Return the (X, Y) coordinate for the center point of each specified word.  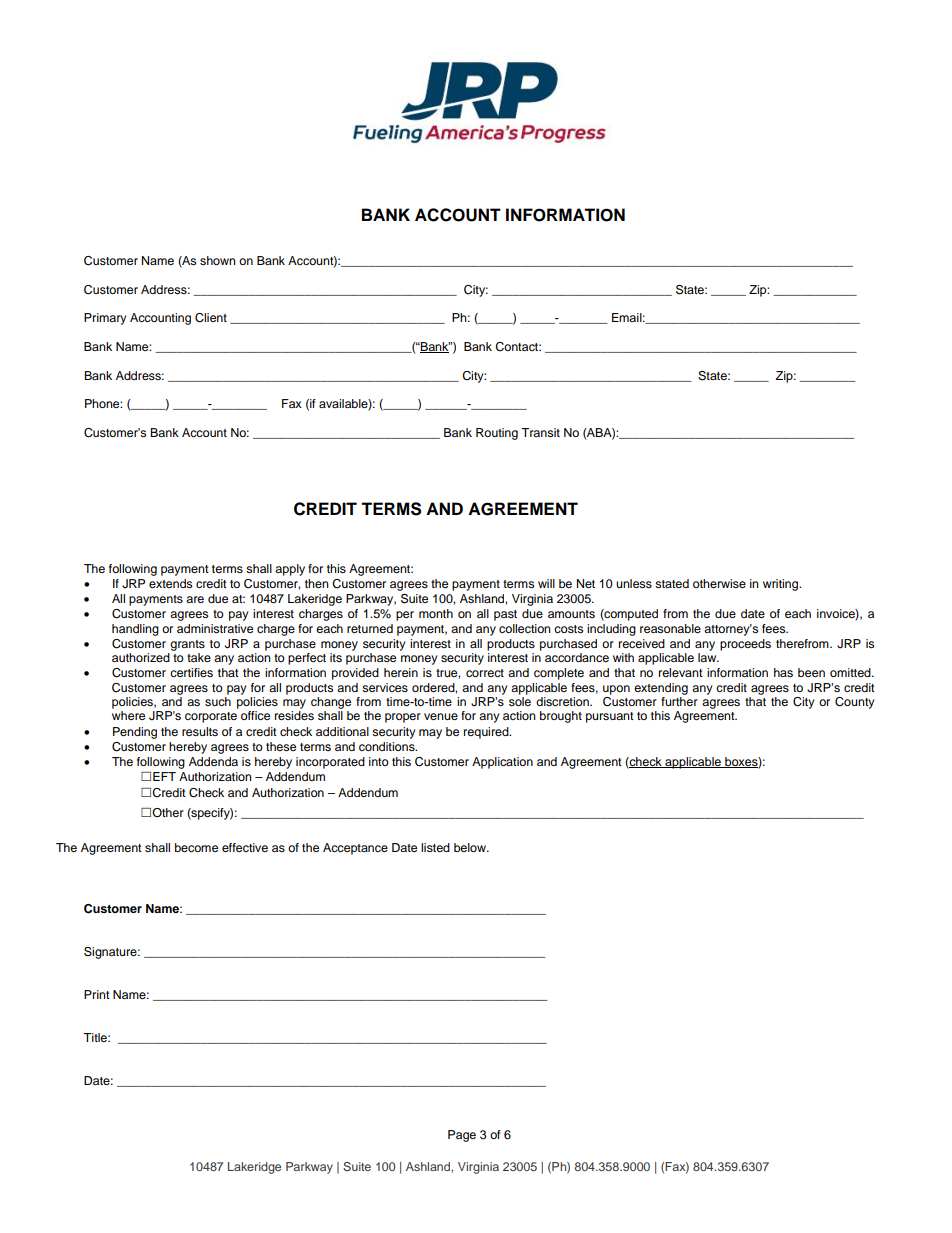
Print (97, 994)
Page (462, 1136)
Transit (540, 432)
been (811, 672)
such (218, 701)
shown (218, 260)
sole (520, 701)
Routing (497, 434)
